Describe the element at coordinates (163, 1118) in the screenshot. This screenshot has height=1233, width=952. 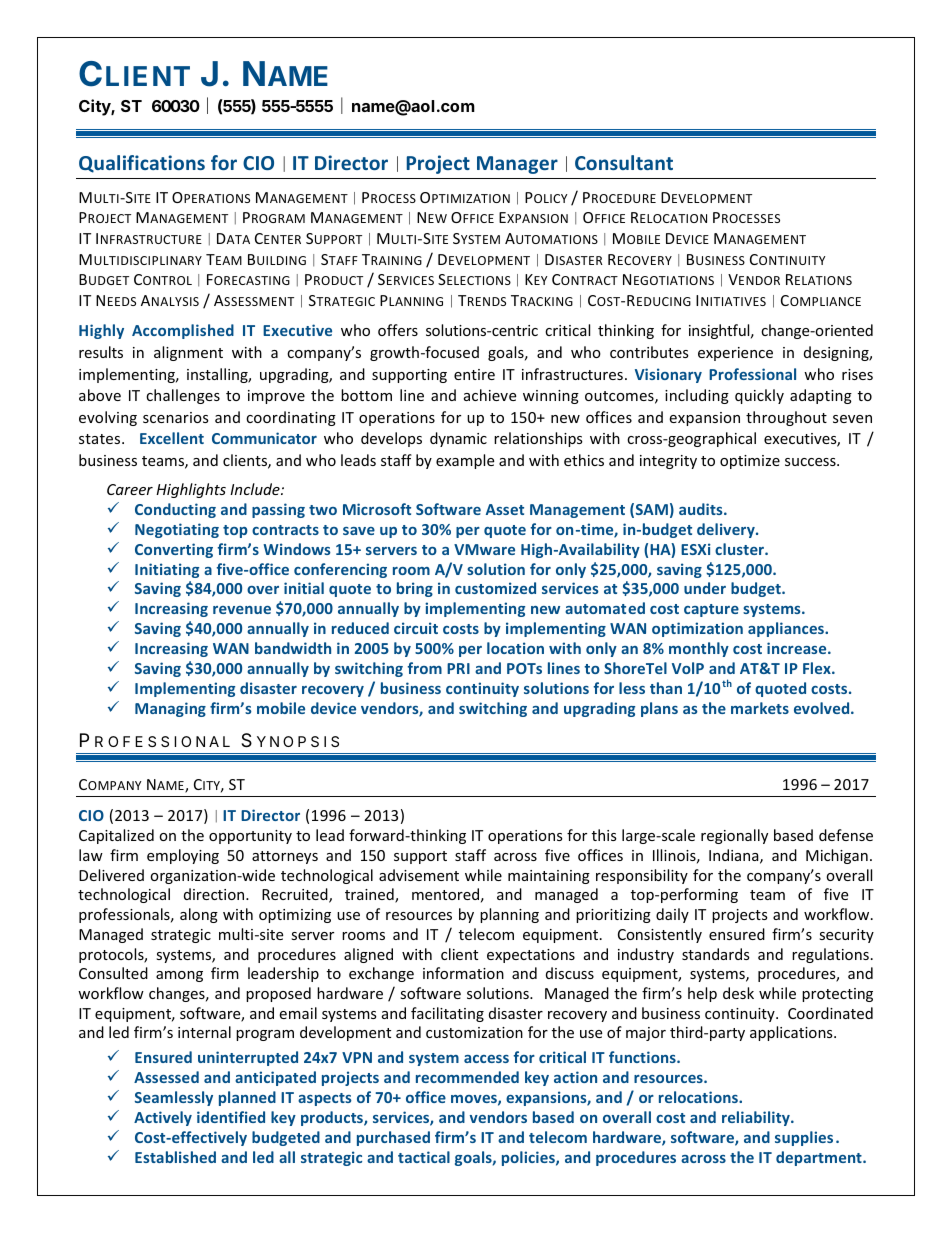
I see `Actively` at that location.
